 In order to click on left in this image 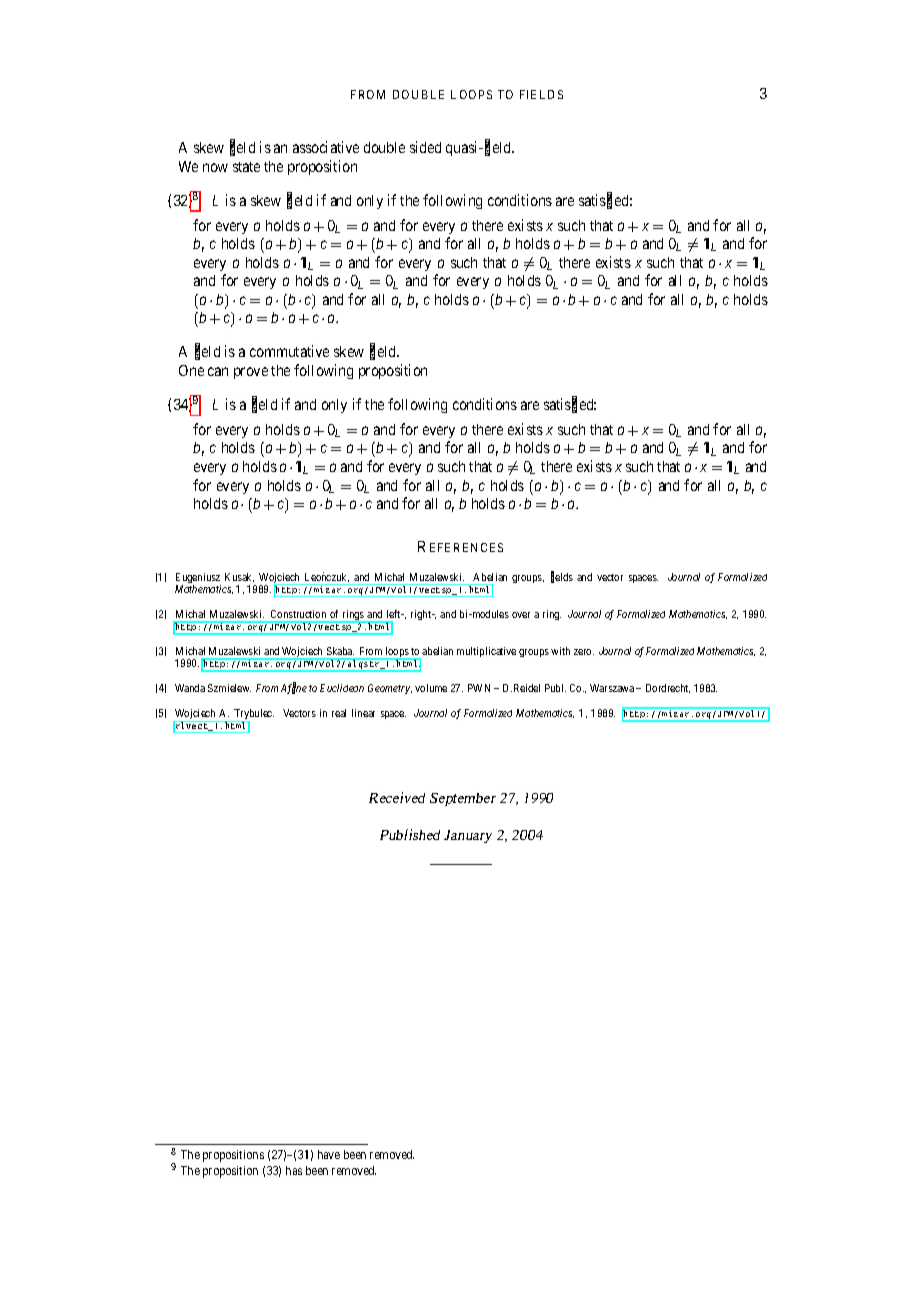, I will do `click(395, 614)`.
